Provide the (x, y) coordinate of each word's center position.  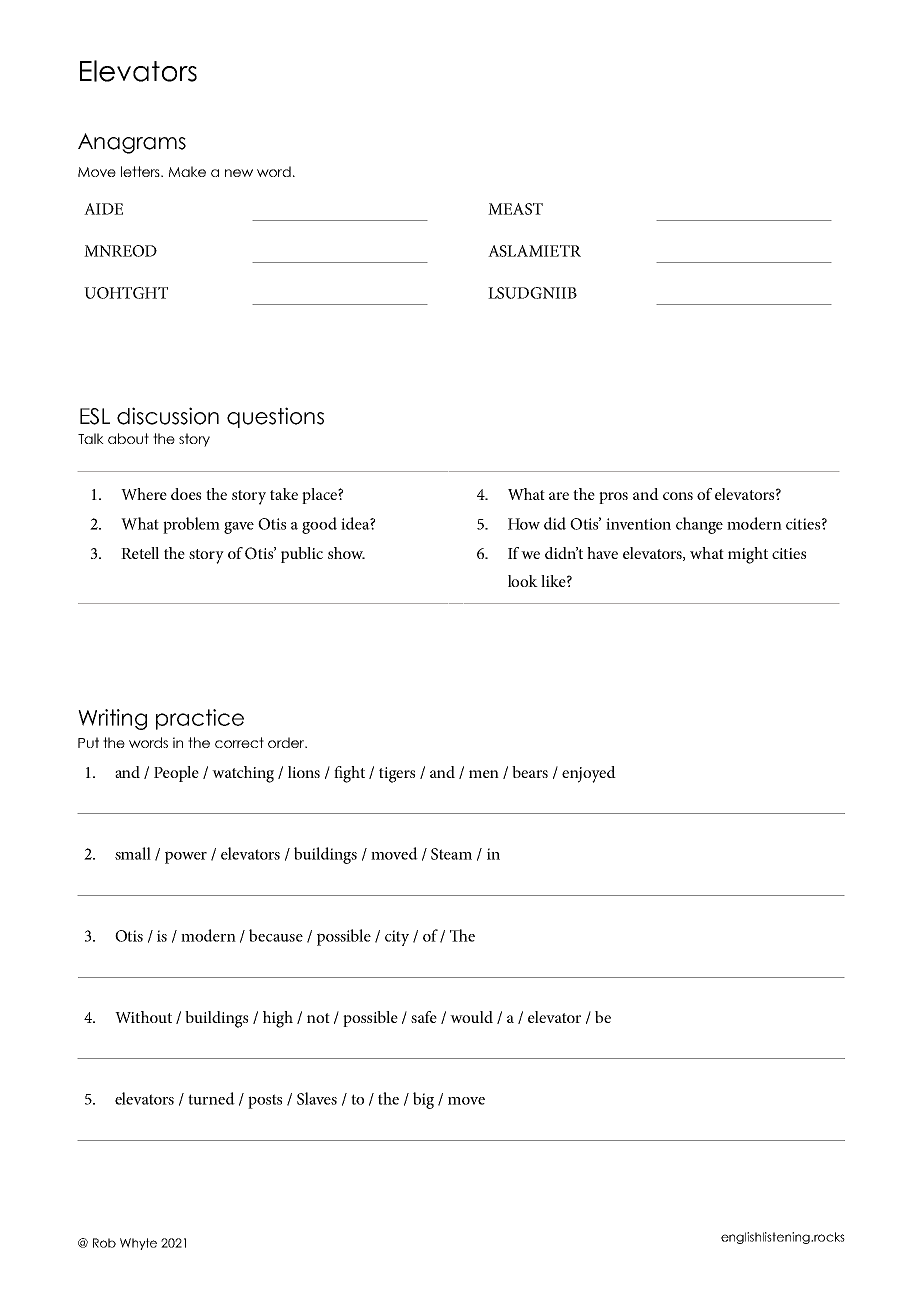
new (239, 173)
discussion (168, 416)
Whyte (138, 1244)
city (397, 938)
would (471, 1017)
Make (187, 171)
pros (613, 498)
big (423, 1100)
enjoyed (589, 774)
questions (275, 417)
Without (143, 1017)
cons (678, 496)
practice (200, 719)
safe (424, 1017)
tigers (397, 775)
